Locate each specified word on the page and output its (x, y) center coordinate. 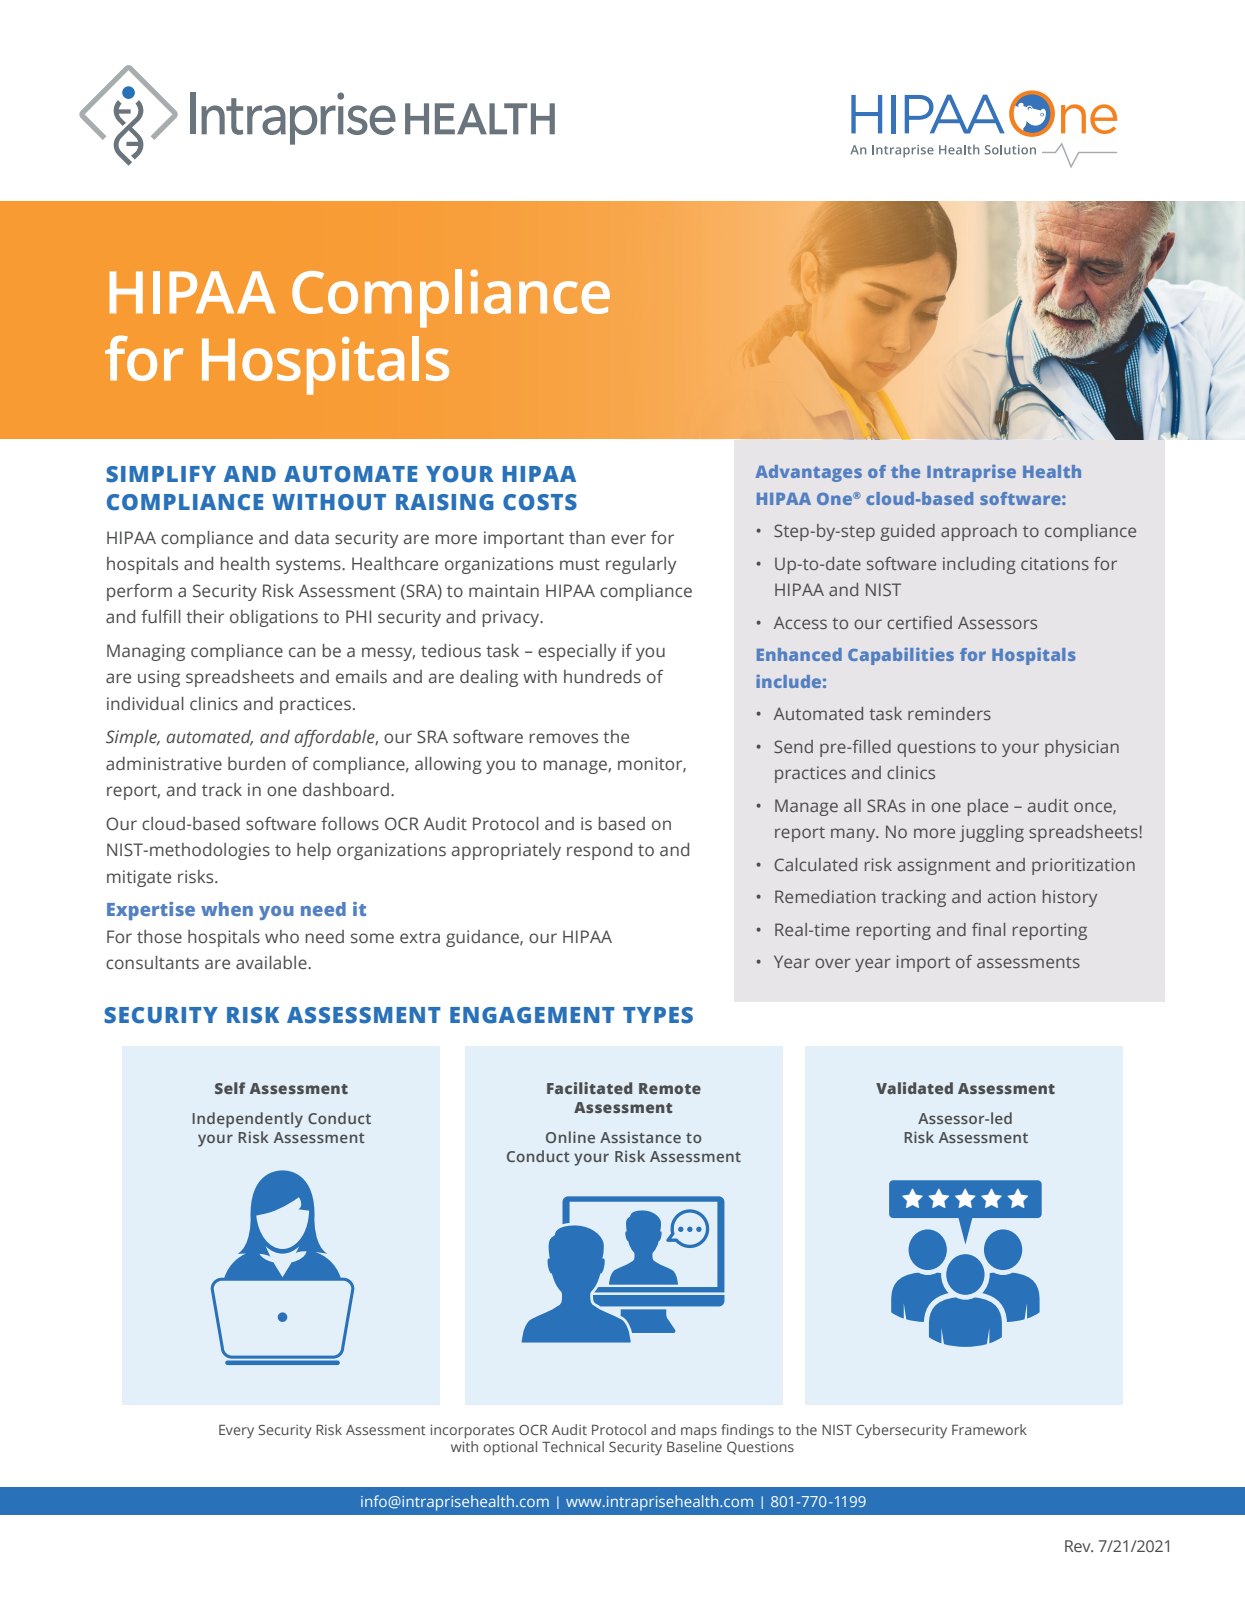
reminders (949, 713)
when (227, 909)
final (988, 929)
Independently (247, 1120)
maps (699, 1432)
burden (257, 764)
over (833, 963)
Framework (989, 1429)
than (587, 538)
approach (979, 532)
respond (599, 851)
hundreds (602, 677)
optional (510, 1448)
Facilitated (589, 1088)
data (312, 538)
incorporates (472, 1431)
